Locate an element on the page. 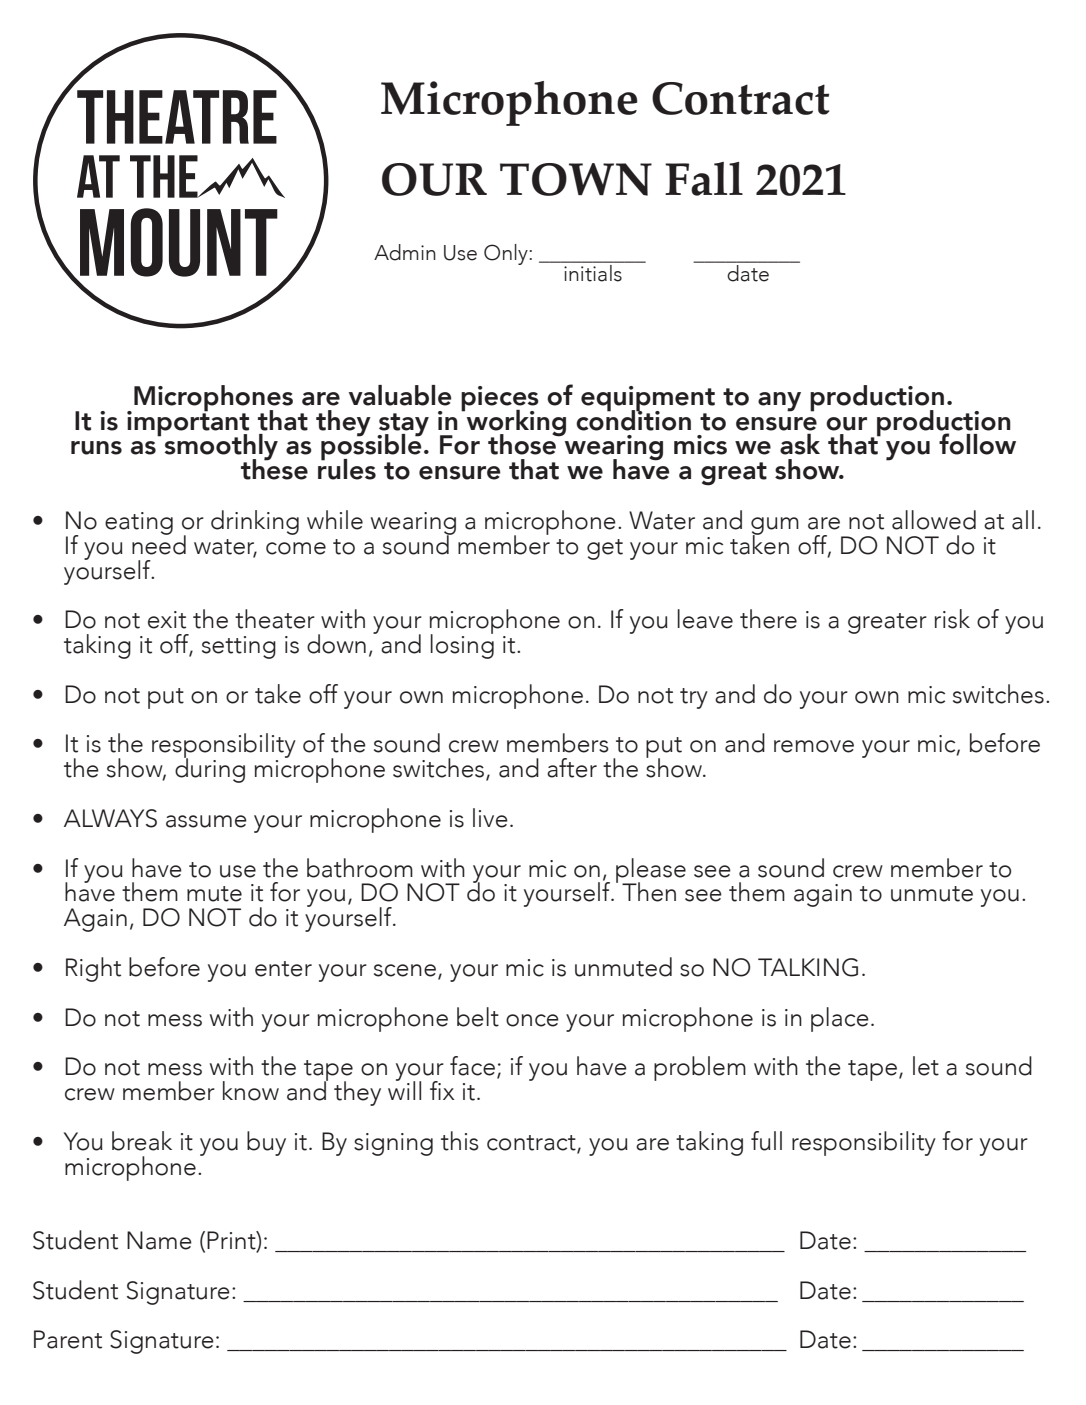  any is located at coordinates (779, 402).
